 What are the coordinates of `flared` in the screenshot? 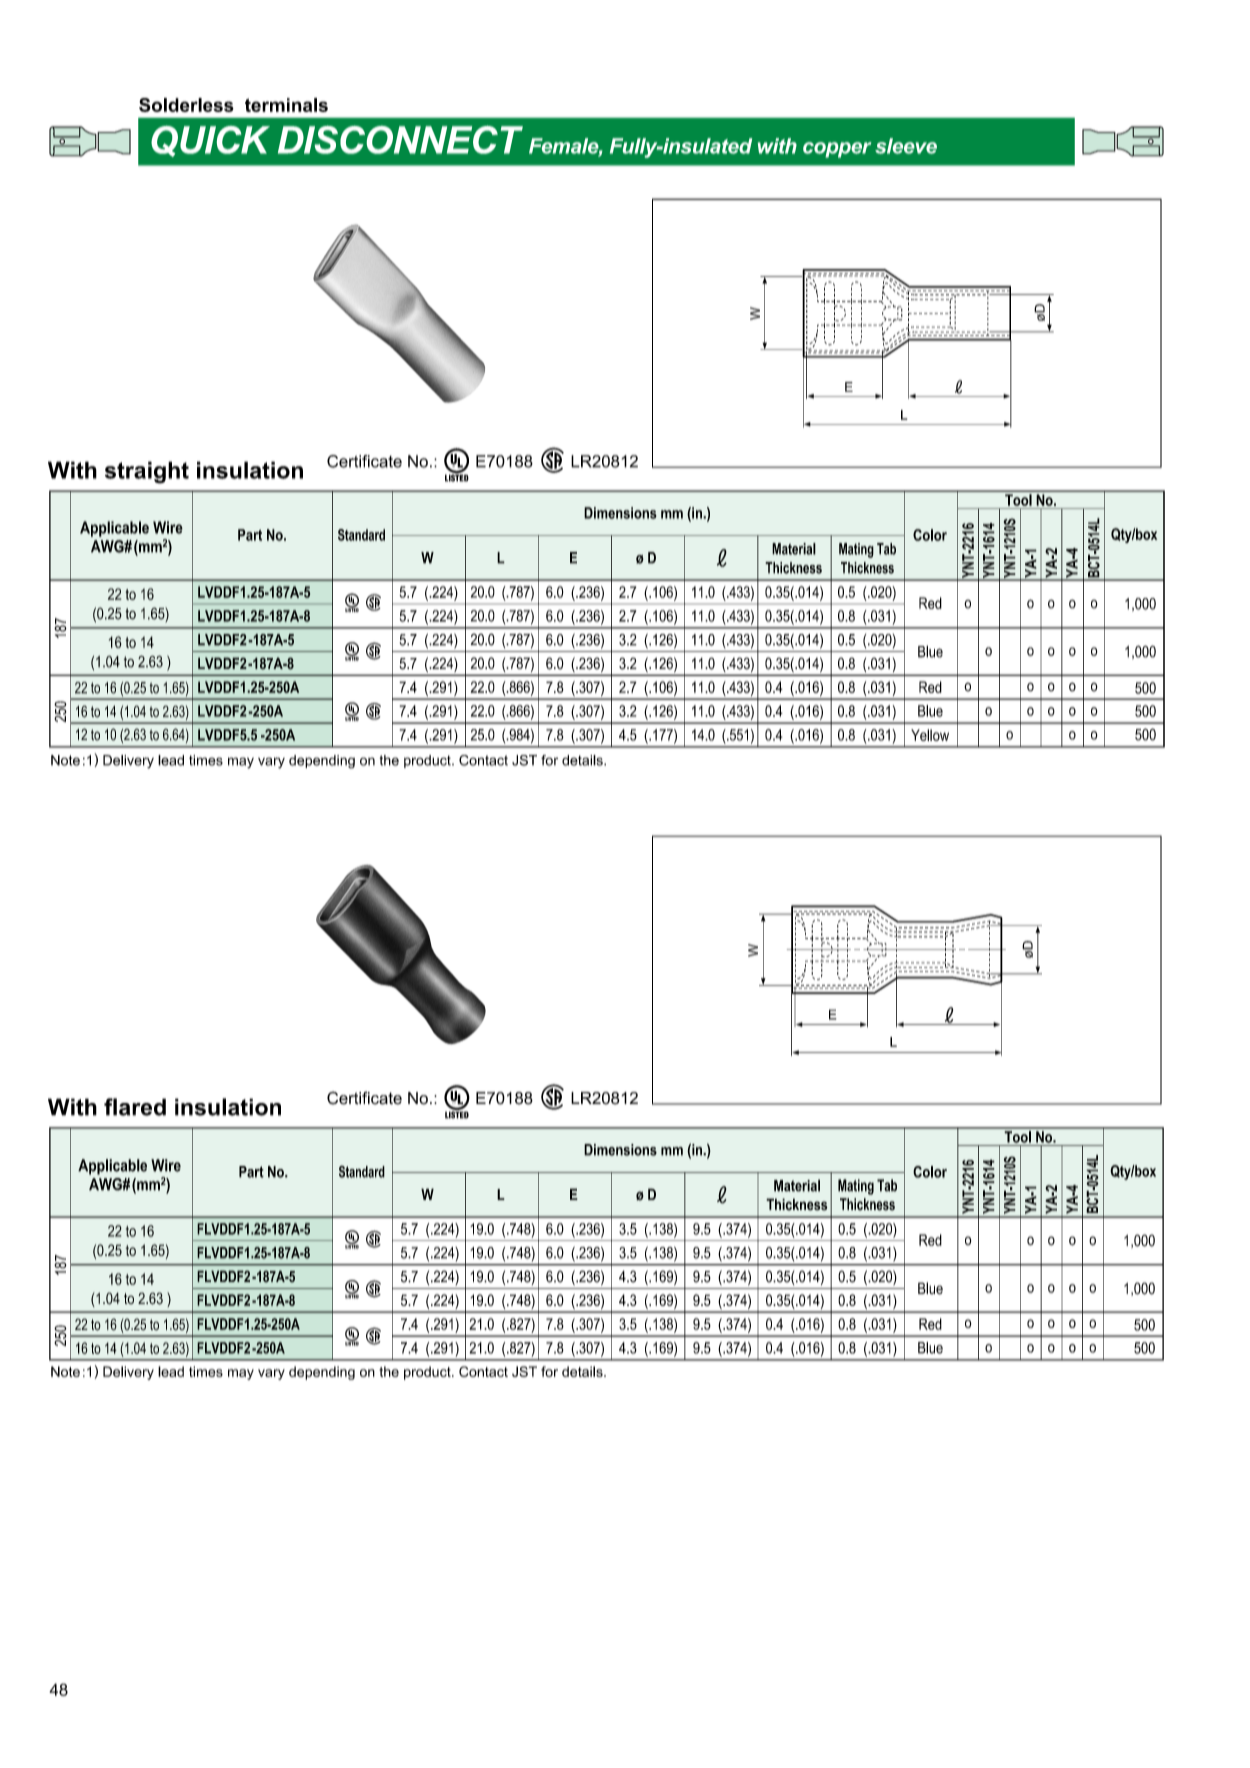 It's located at (135, 1107).
